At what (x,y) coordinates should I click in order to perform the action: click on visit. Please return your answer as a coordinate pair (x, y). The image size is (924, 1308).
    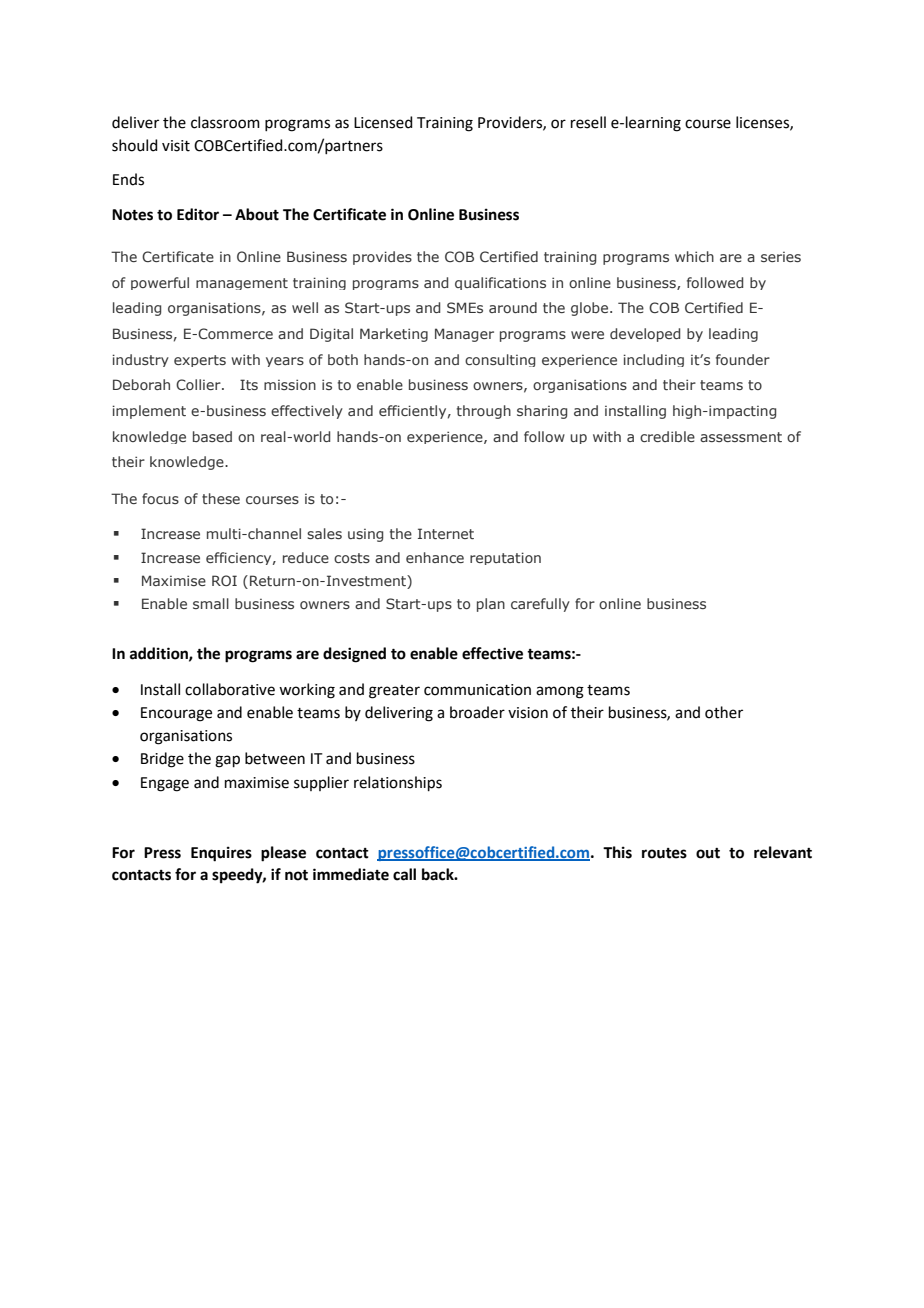
    Looking at the image, I should click on (176, 146).
